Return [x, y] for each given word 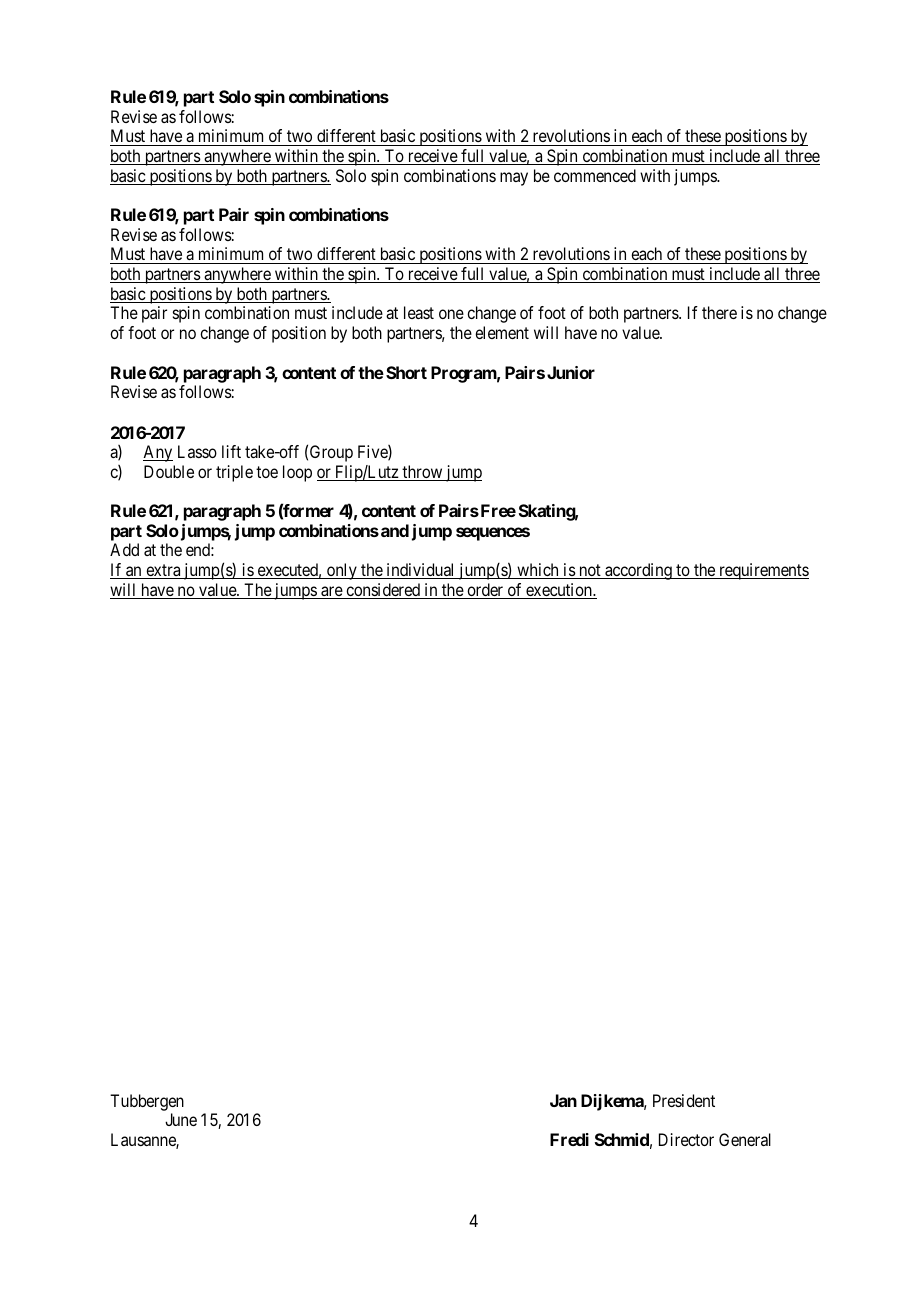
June [181, 1119]
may [514, 179]
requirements [763, 571]
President [684, 1100]
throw [422, 473]
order [485, 591]
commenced [595, 175]
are [331, 592]
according [638, 571]
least [419, 312]
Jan [563, 1100]
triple [234, 473]
